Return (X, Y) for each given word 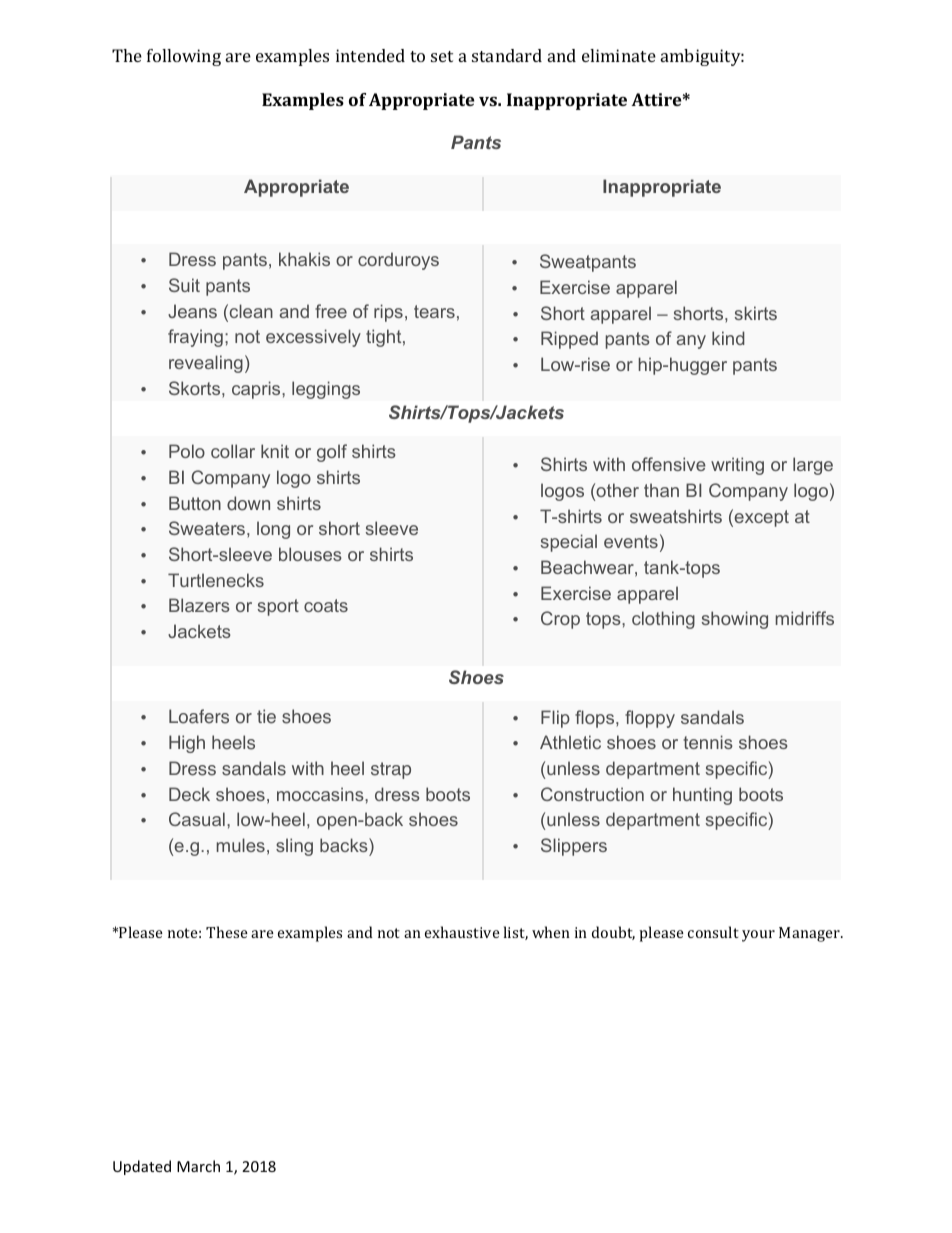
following (184, 57)
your (758, 936)
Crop (560, 620)
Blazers (199, 605)
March (198, 1166)
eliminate (619, 55)
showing (735, 620)
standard (507, 55)
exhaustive (462, 932)
